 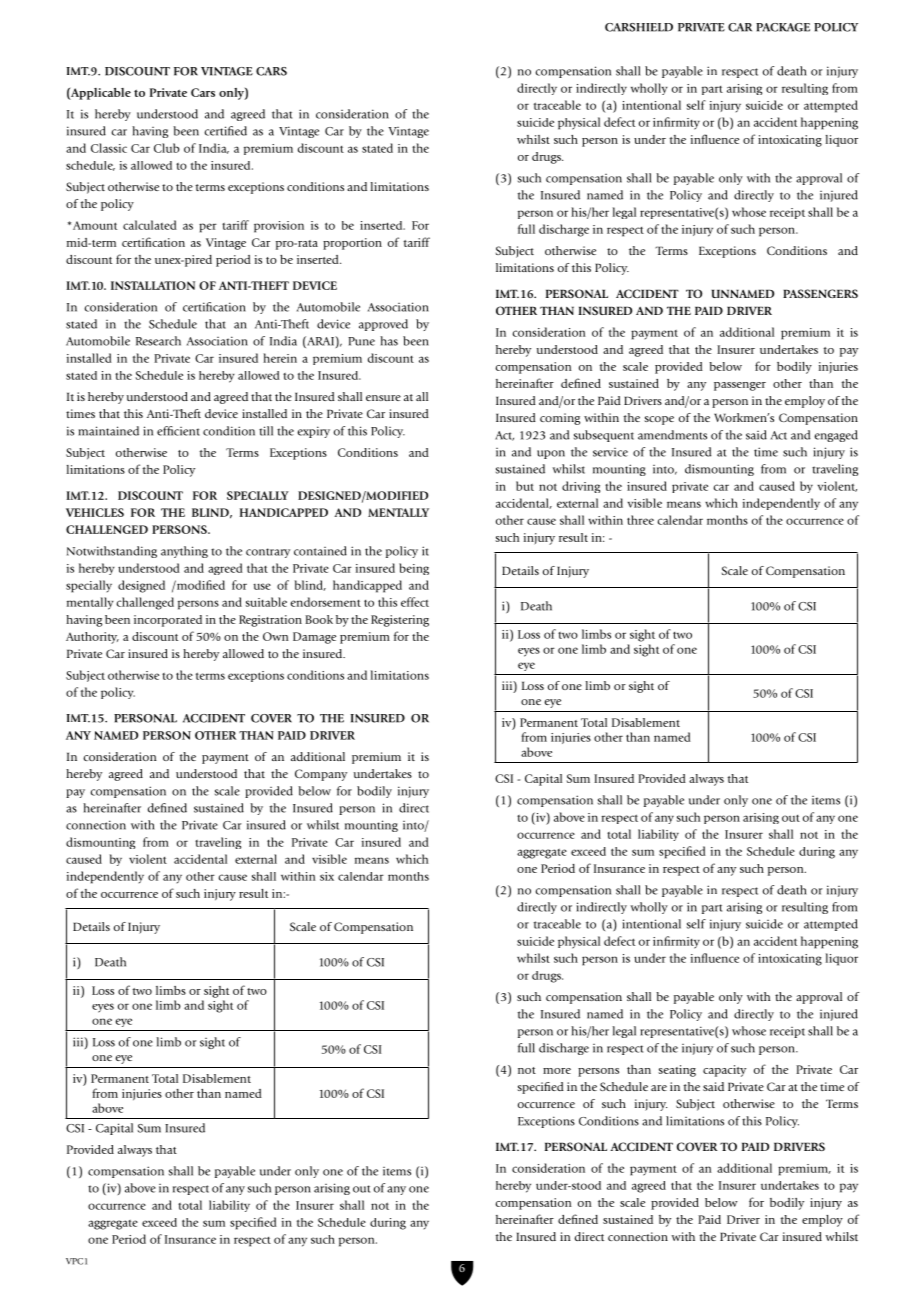 What do you see at coordinates (640, 520) in the screenshot?
I see `three` at bounding box center [640, 520].
